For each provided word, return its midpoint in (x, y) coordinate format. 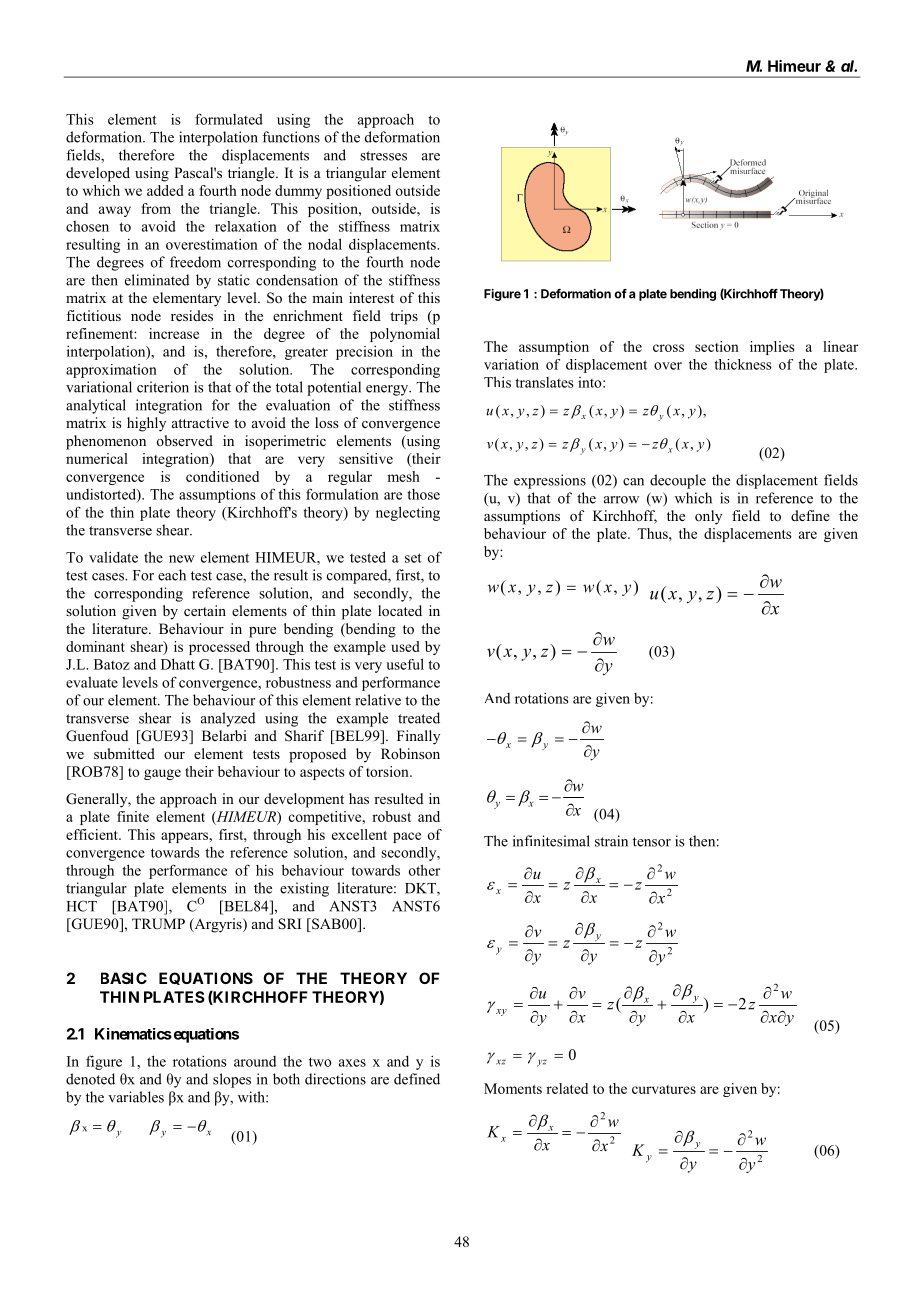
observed (185, 440)
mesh (403, 476)
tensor (652, 842)
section (717, 346)
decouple (678, 481)
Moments (513, 1088)
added (165, 190)
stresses (383, 156)
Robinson (410, 754)
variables (136, 1097)
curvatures (664, 1089)
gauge (162, 774)
